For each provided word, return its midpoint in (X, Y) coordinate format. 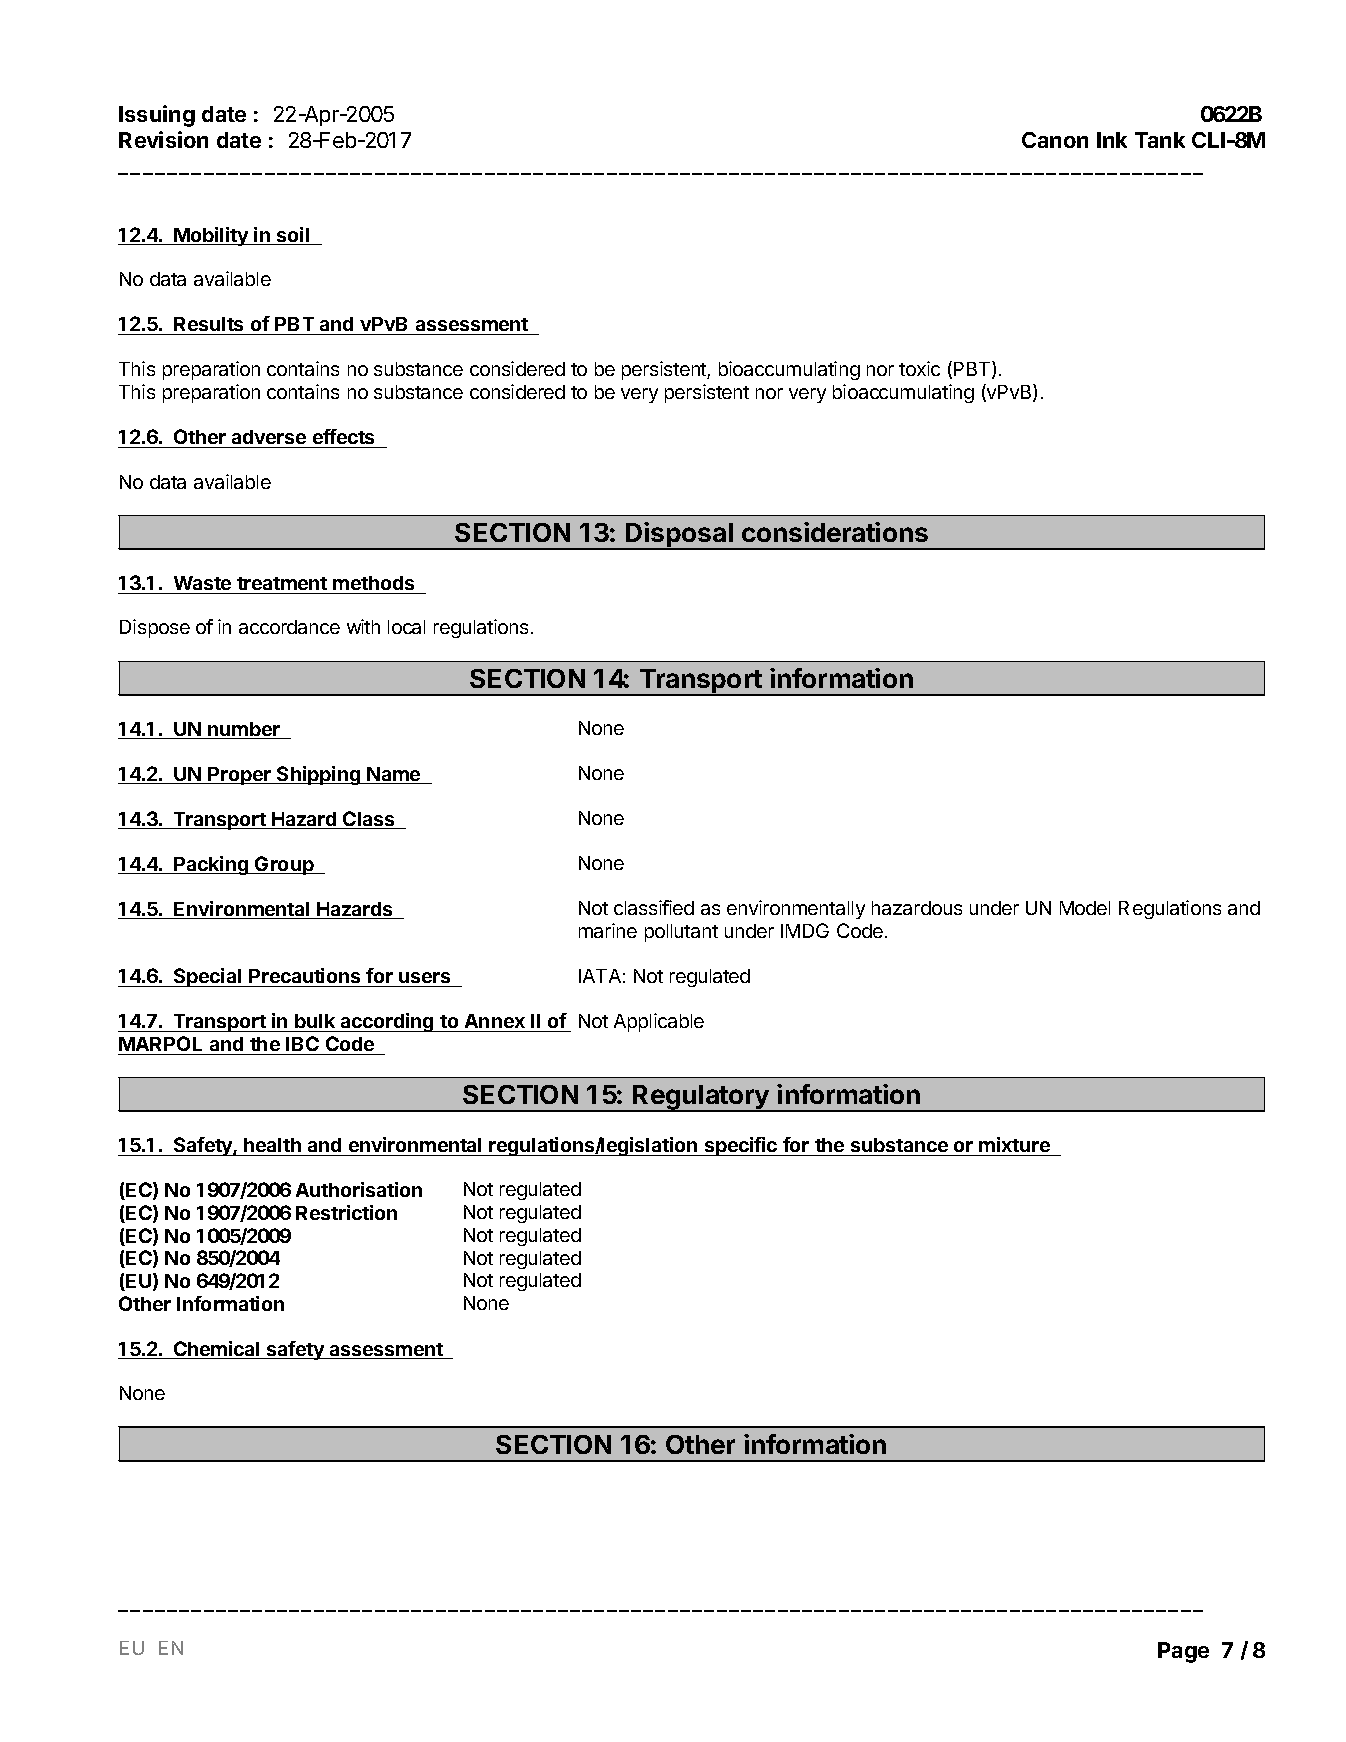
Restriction (346, 1212)
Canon (1055, 140)
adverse (269, 437)
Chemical (217, 1350)
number (244, 730)
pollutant (681, 933)
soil (293, 236)
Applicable (659, 1022)
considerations (835, 532)
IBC (302, 1045)
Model (1085, 908)
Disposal (679, 536)
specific (741, 1146)
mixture (1014, 1144)
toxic (919, 368)
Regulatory (701, 1098)
